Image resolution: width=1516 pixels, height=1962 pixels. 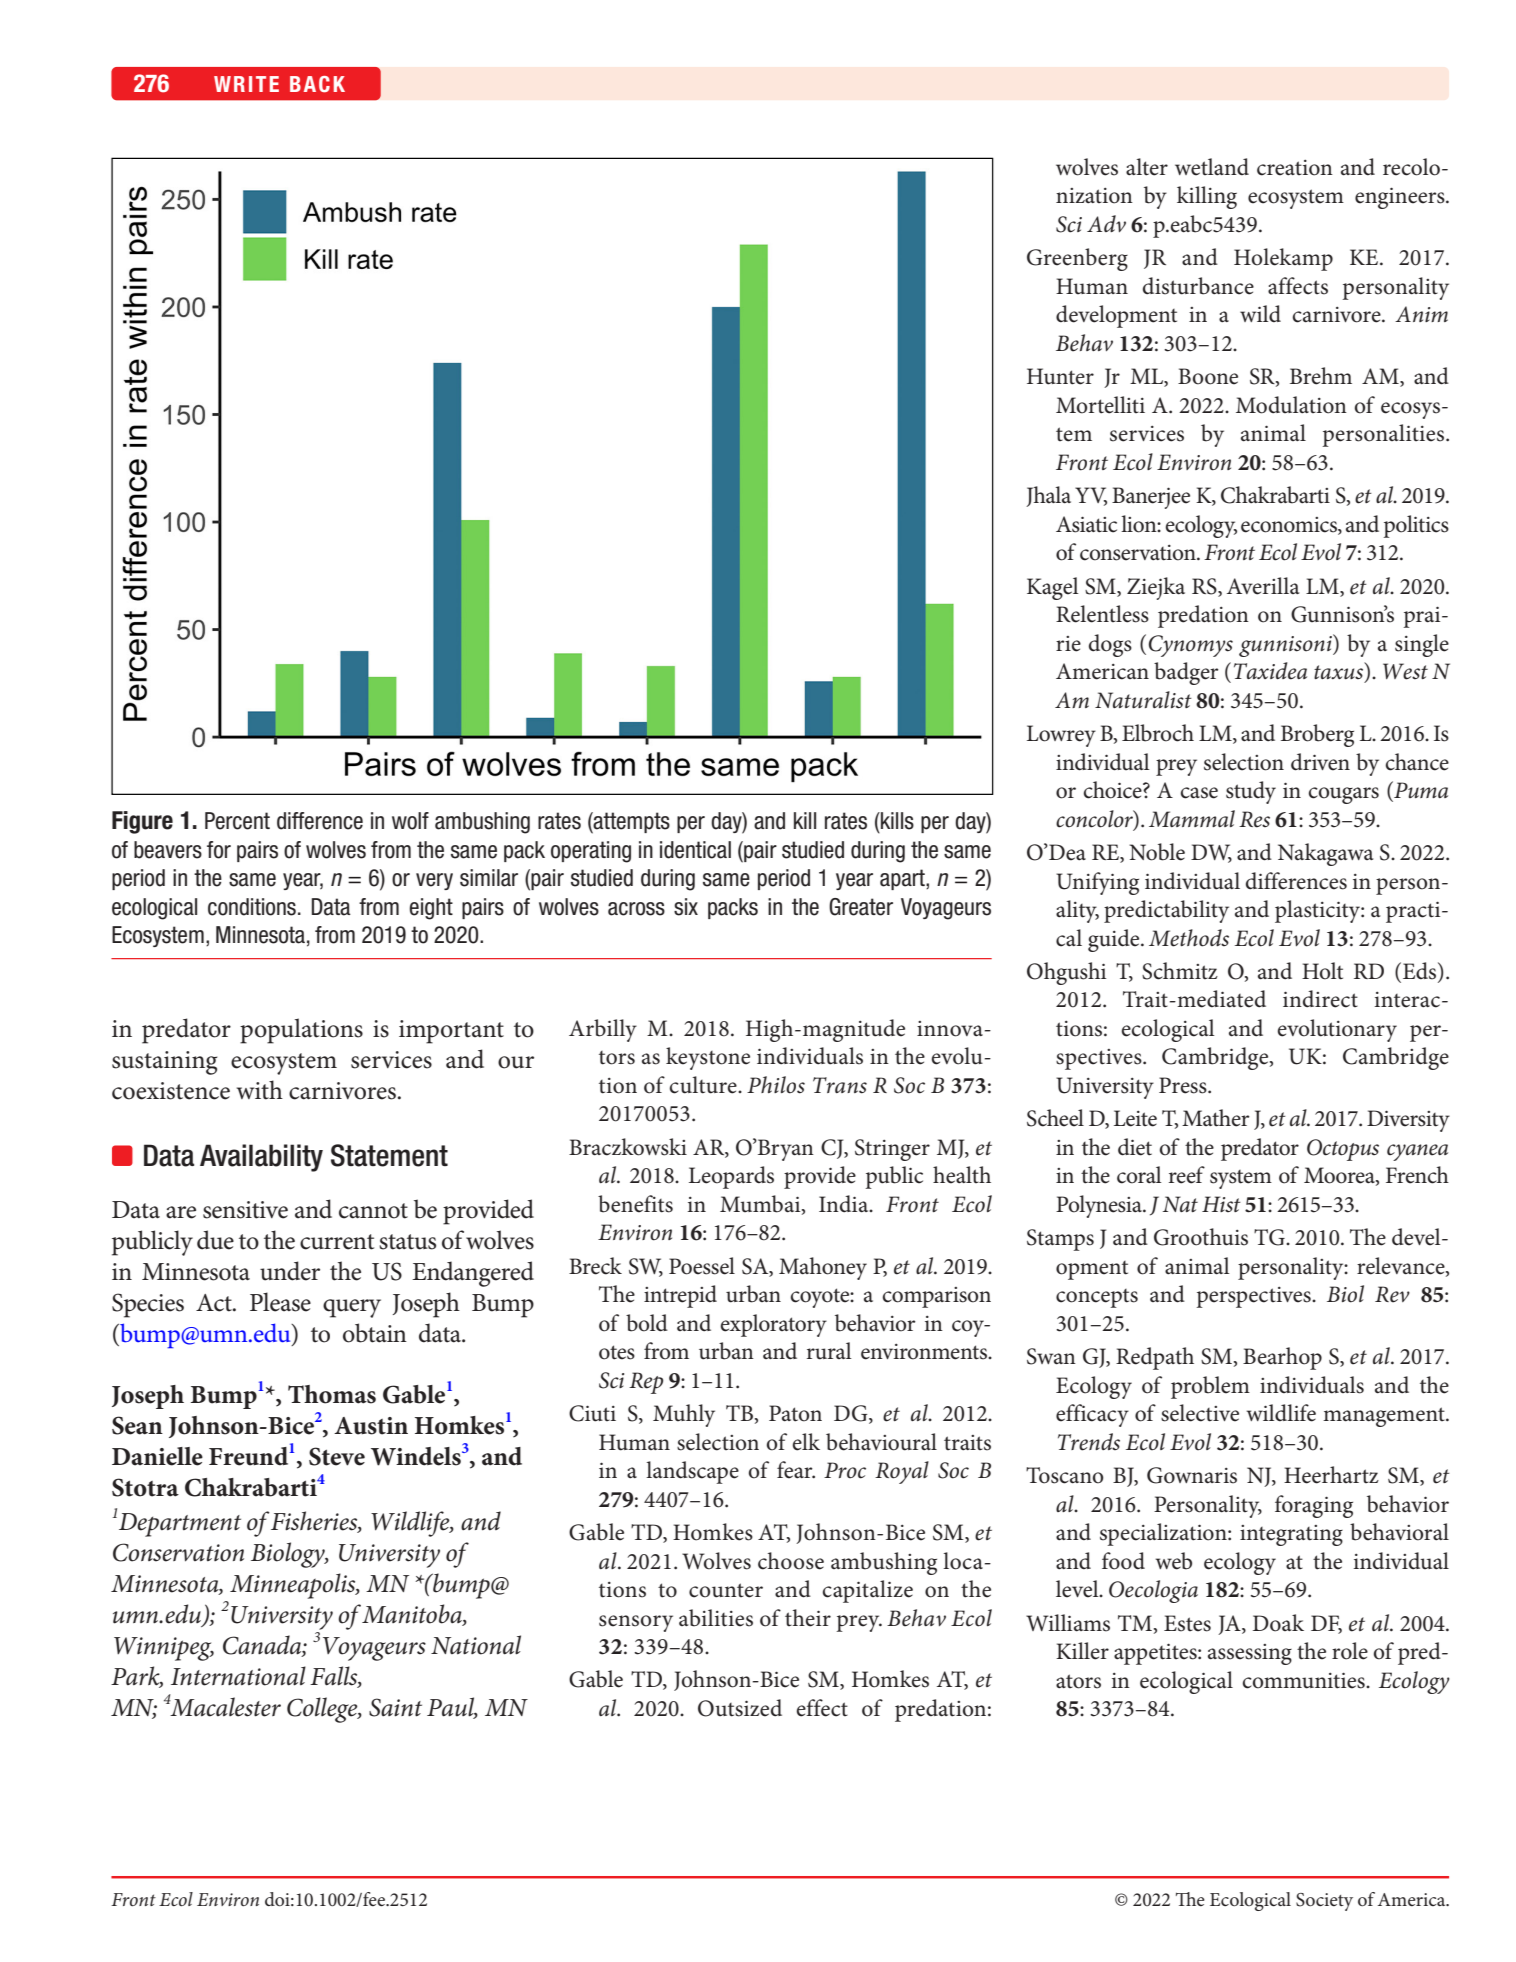 I want to click on Philos, so click(x=776, y=1085).
